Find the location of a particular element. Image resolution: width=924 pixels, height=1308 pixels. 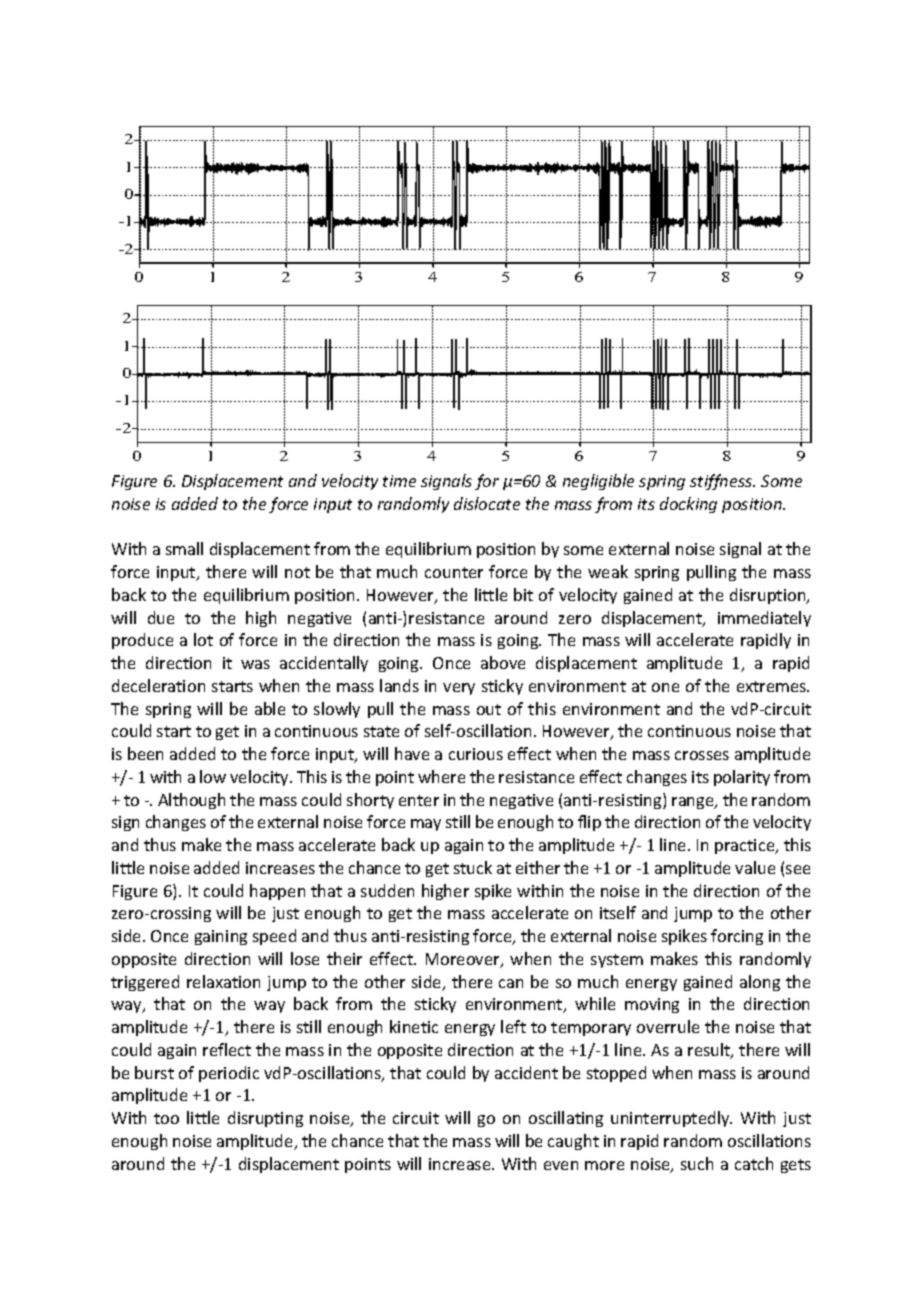

may is located at coordinates (426, 825).
